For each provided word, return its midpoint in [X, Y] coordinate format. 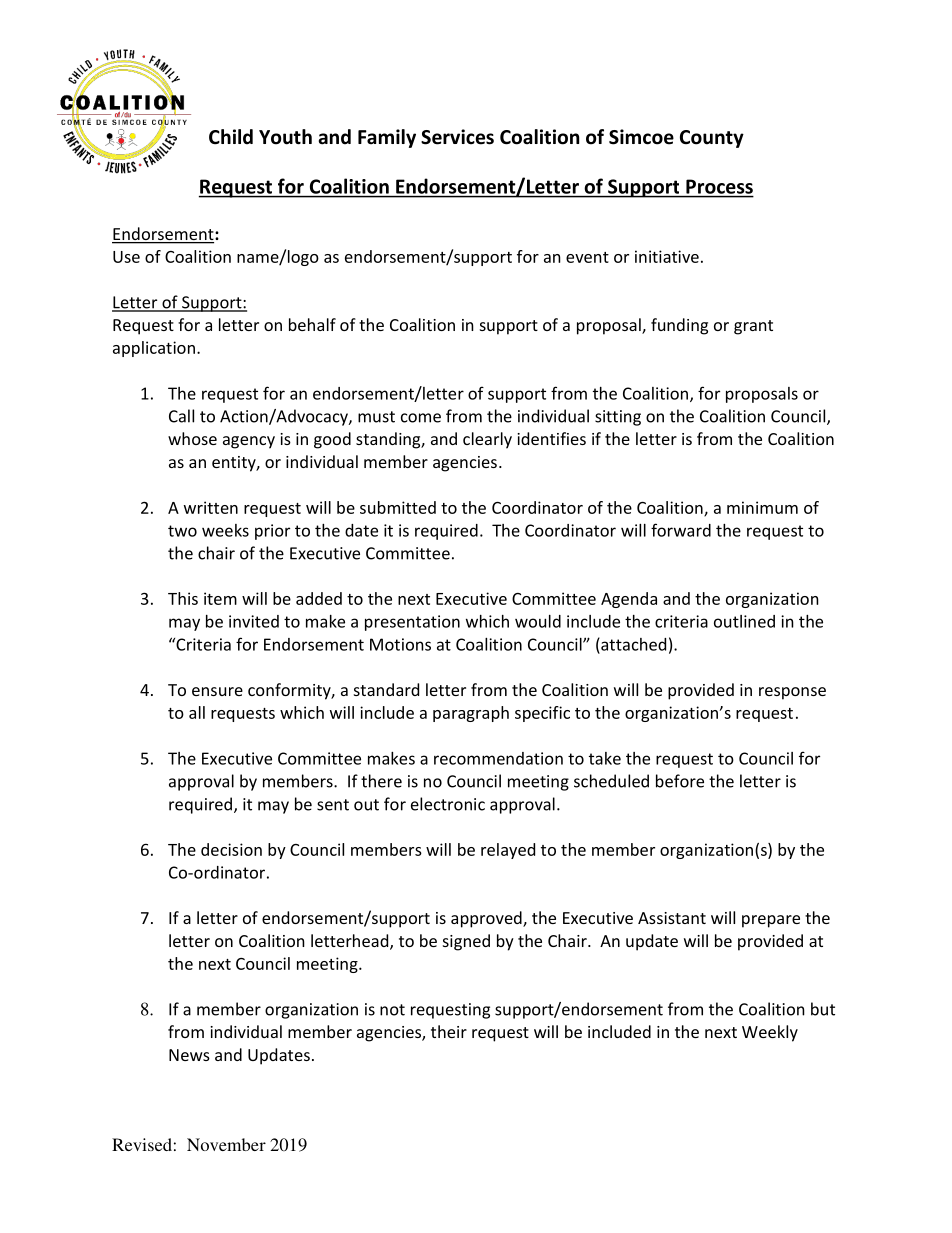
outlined [744, 621]
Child [231, 137]
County [712, 139]
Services [457, 137]
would [538, 621]
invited [254, 621]
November [226, 1144]
